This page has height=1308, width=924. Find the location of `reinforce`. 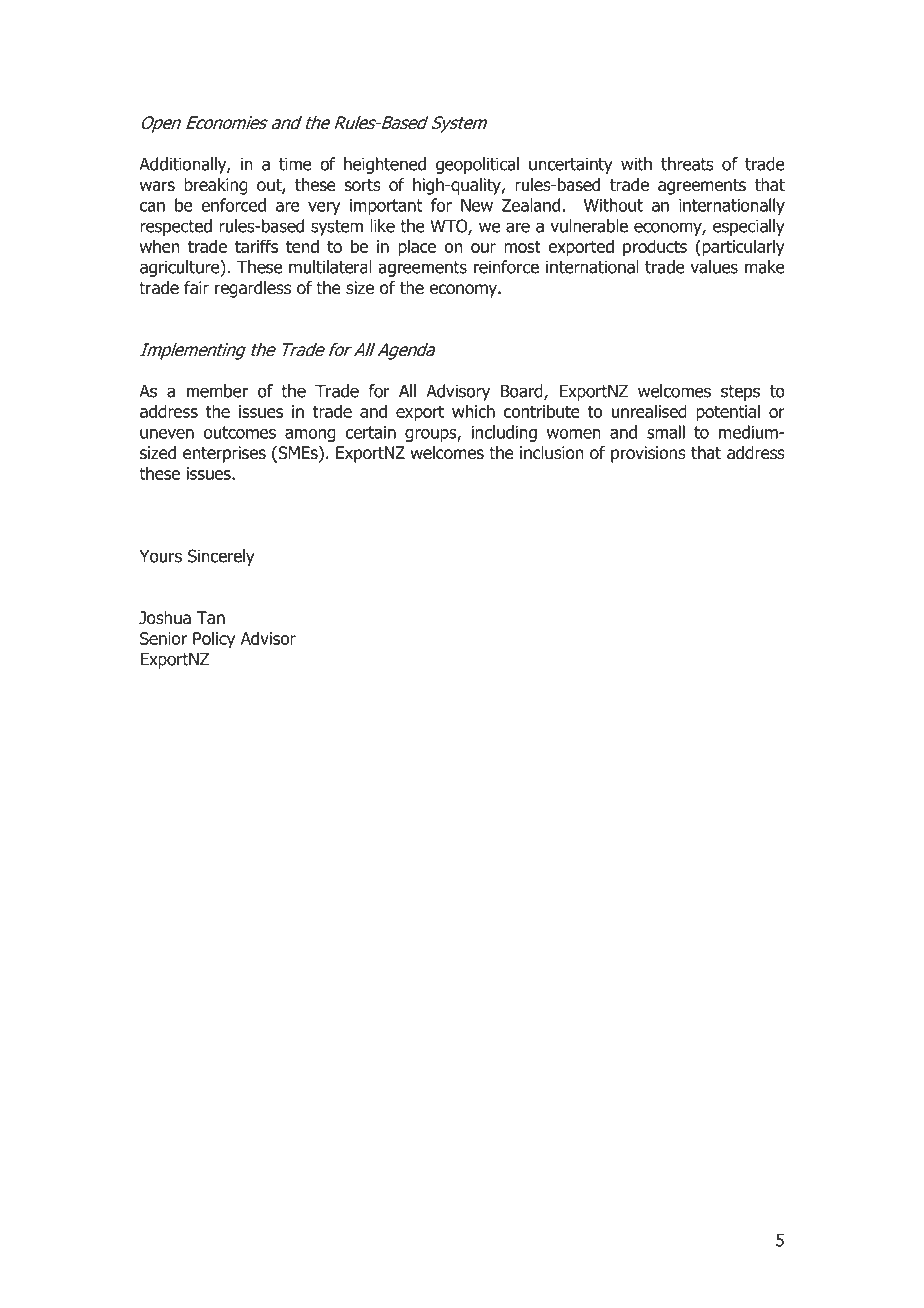

reinforce is located at coordinates (506, 267).
